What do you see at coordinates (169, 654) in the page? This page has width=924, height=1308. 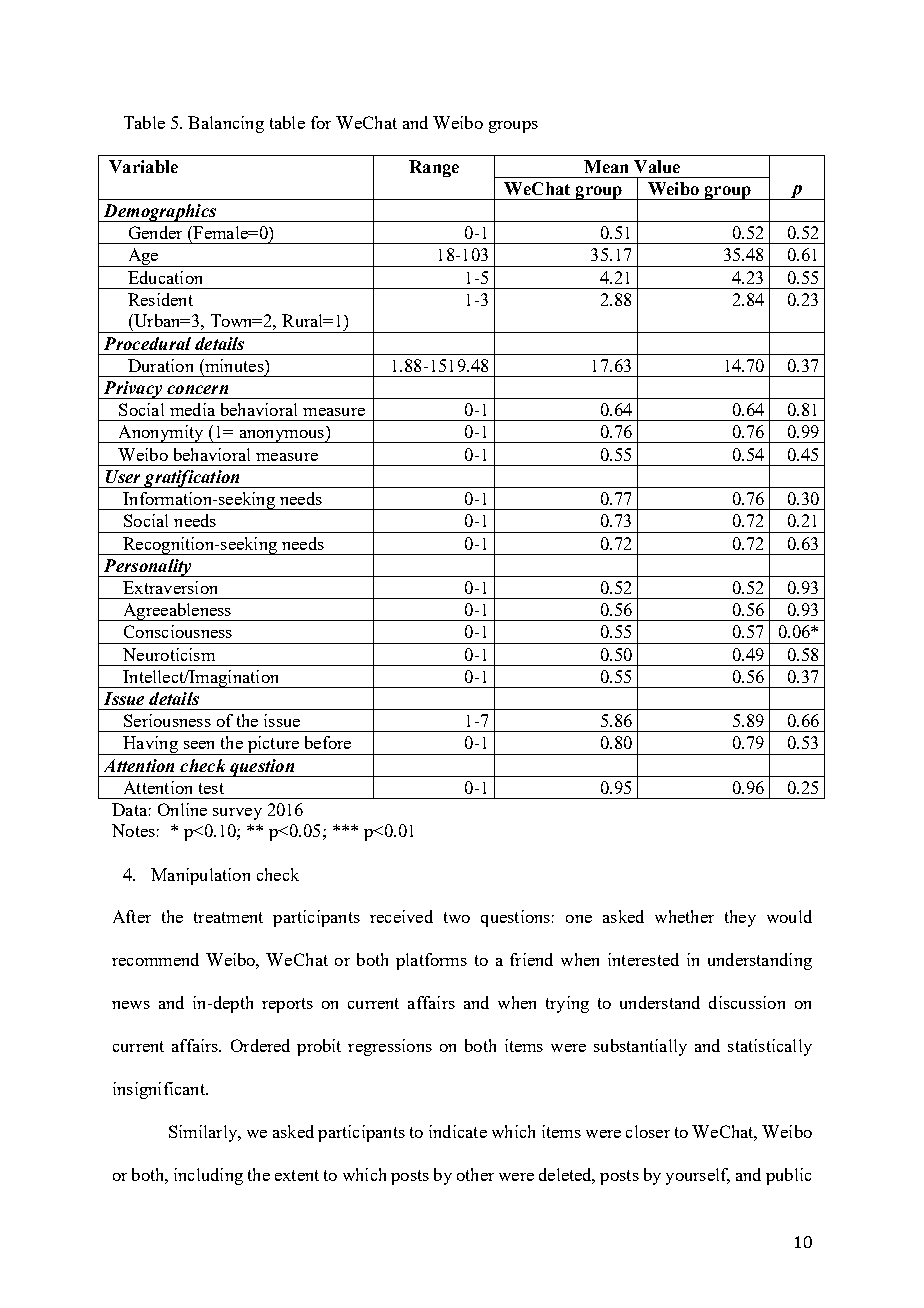 I see `Neuroticism` at bounding box center [169, 654].
